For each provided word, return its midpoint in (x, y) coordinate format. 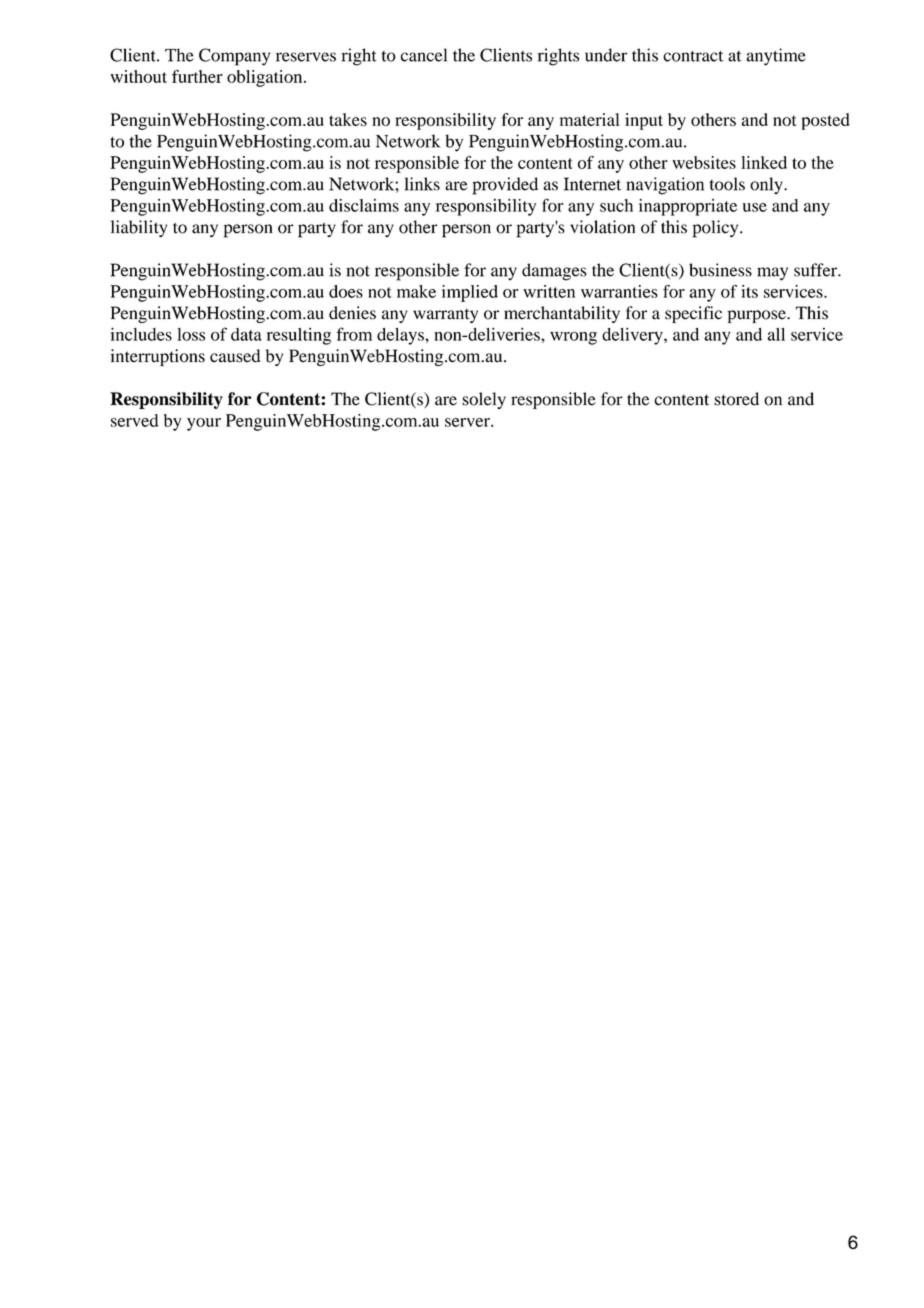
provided (505, 186)
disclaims (364, 205)
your (204, 424)
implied (470, 293)
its (749, 291)
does (346, 291)
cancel (424, 55)
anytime (776, 57)
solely (484, 400)
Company (234, 57)
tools (727, 184)
